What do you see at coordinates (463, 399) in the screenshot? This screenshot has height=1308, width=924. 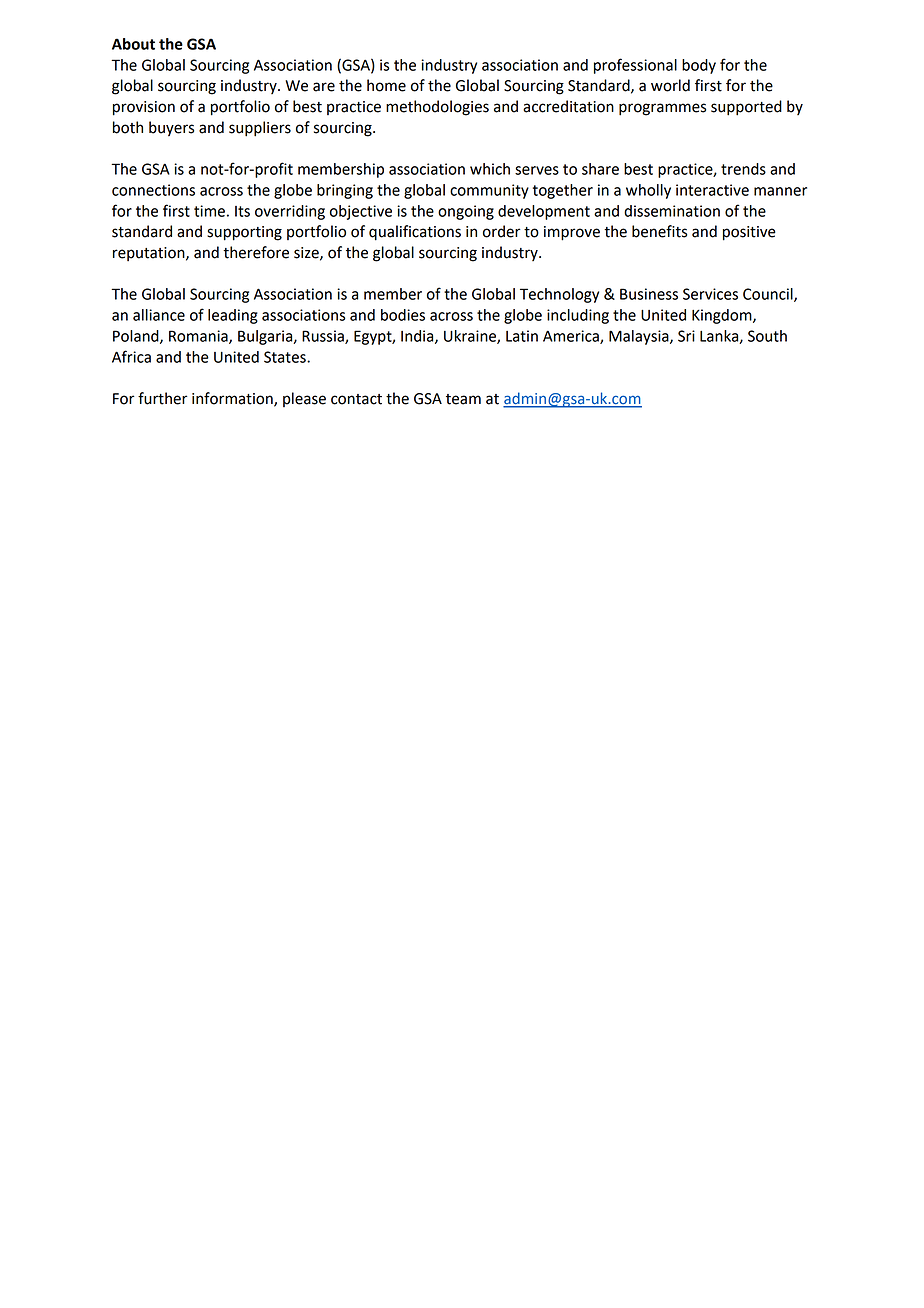 I see `team` at bounding box center [463, 399].
